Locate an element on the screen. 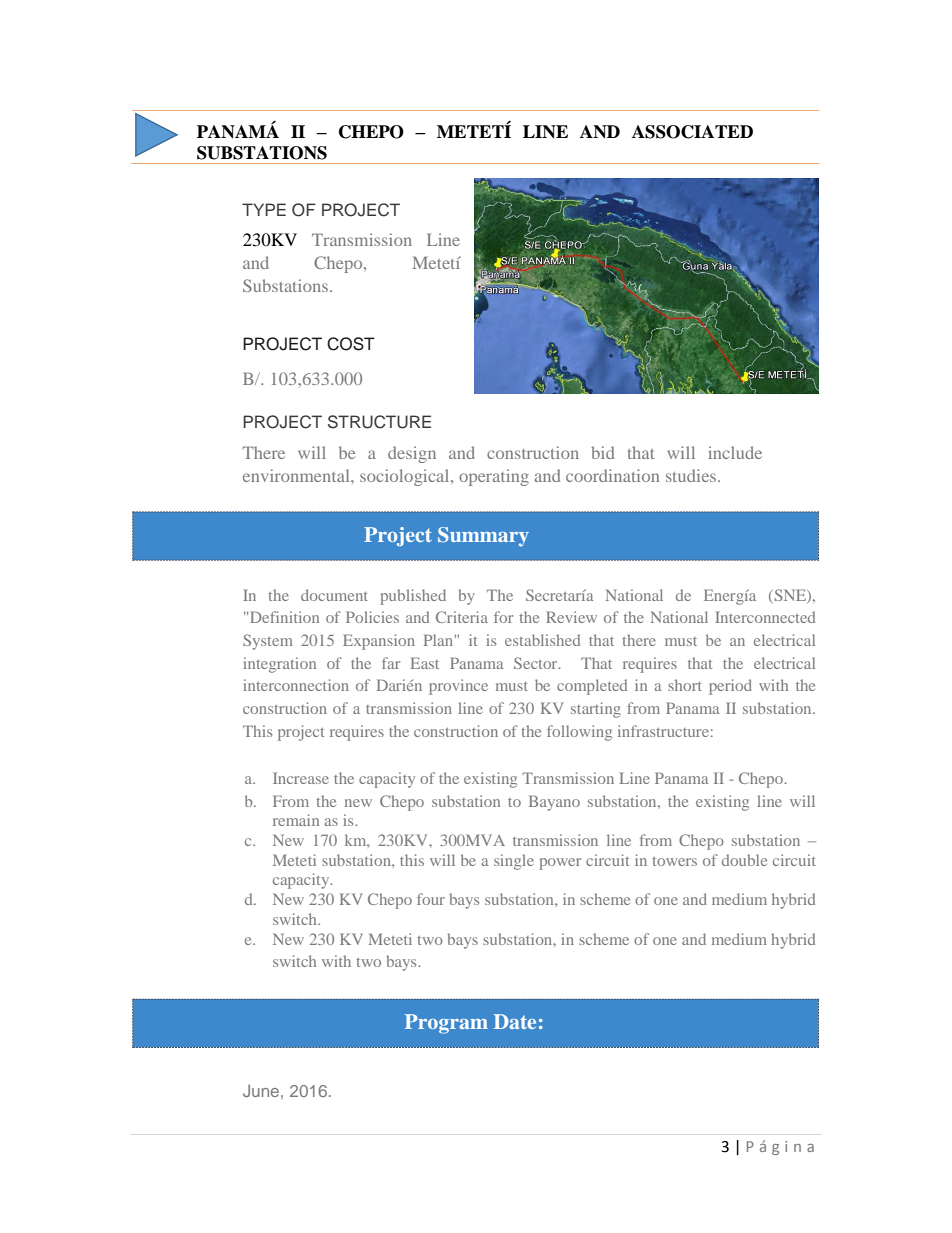 This screenshot has width=952, height=1233. Program is located at coordinates (446, 1024).
